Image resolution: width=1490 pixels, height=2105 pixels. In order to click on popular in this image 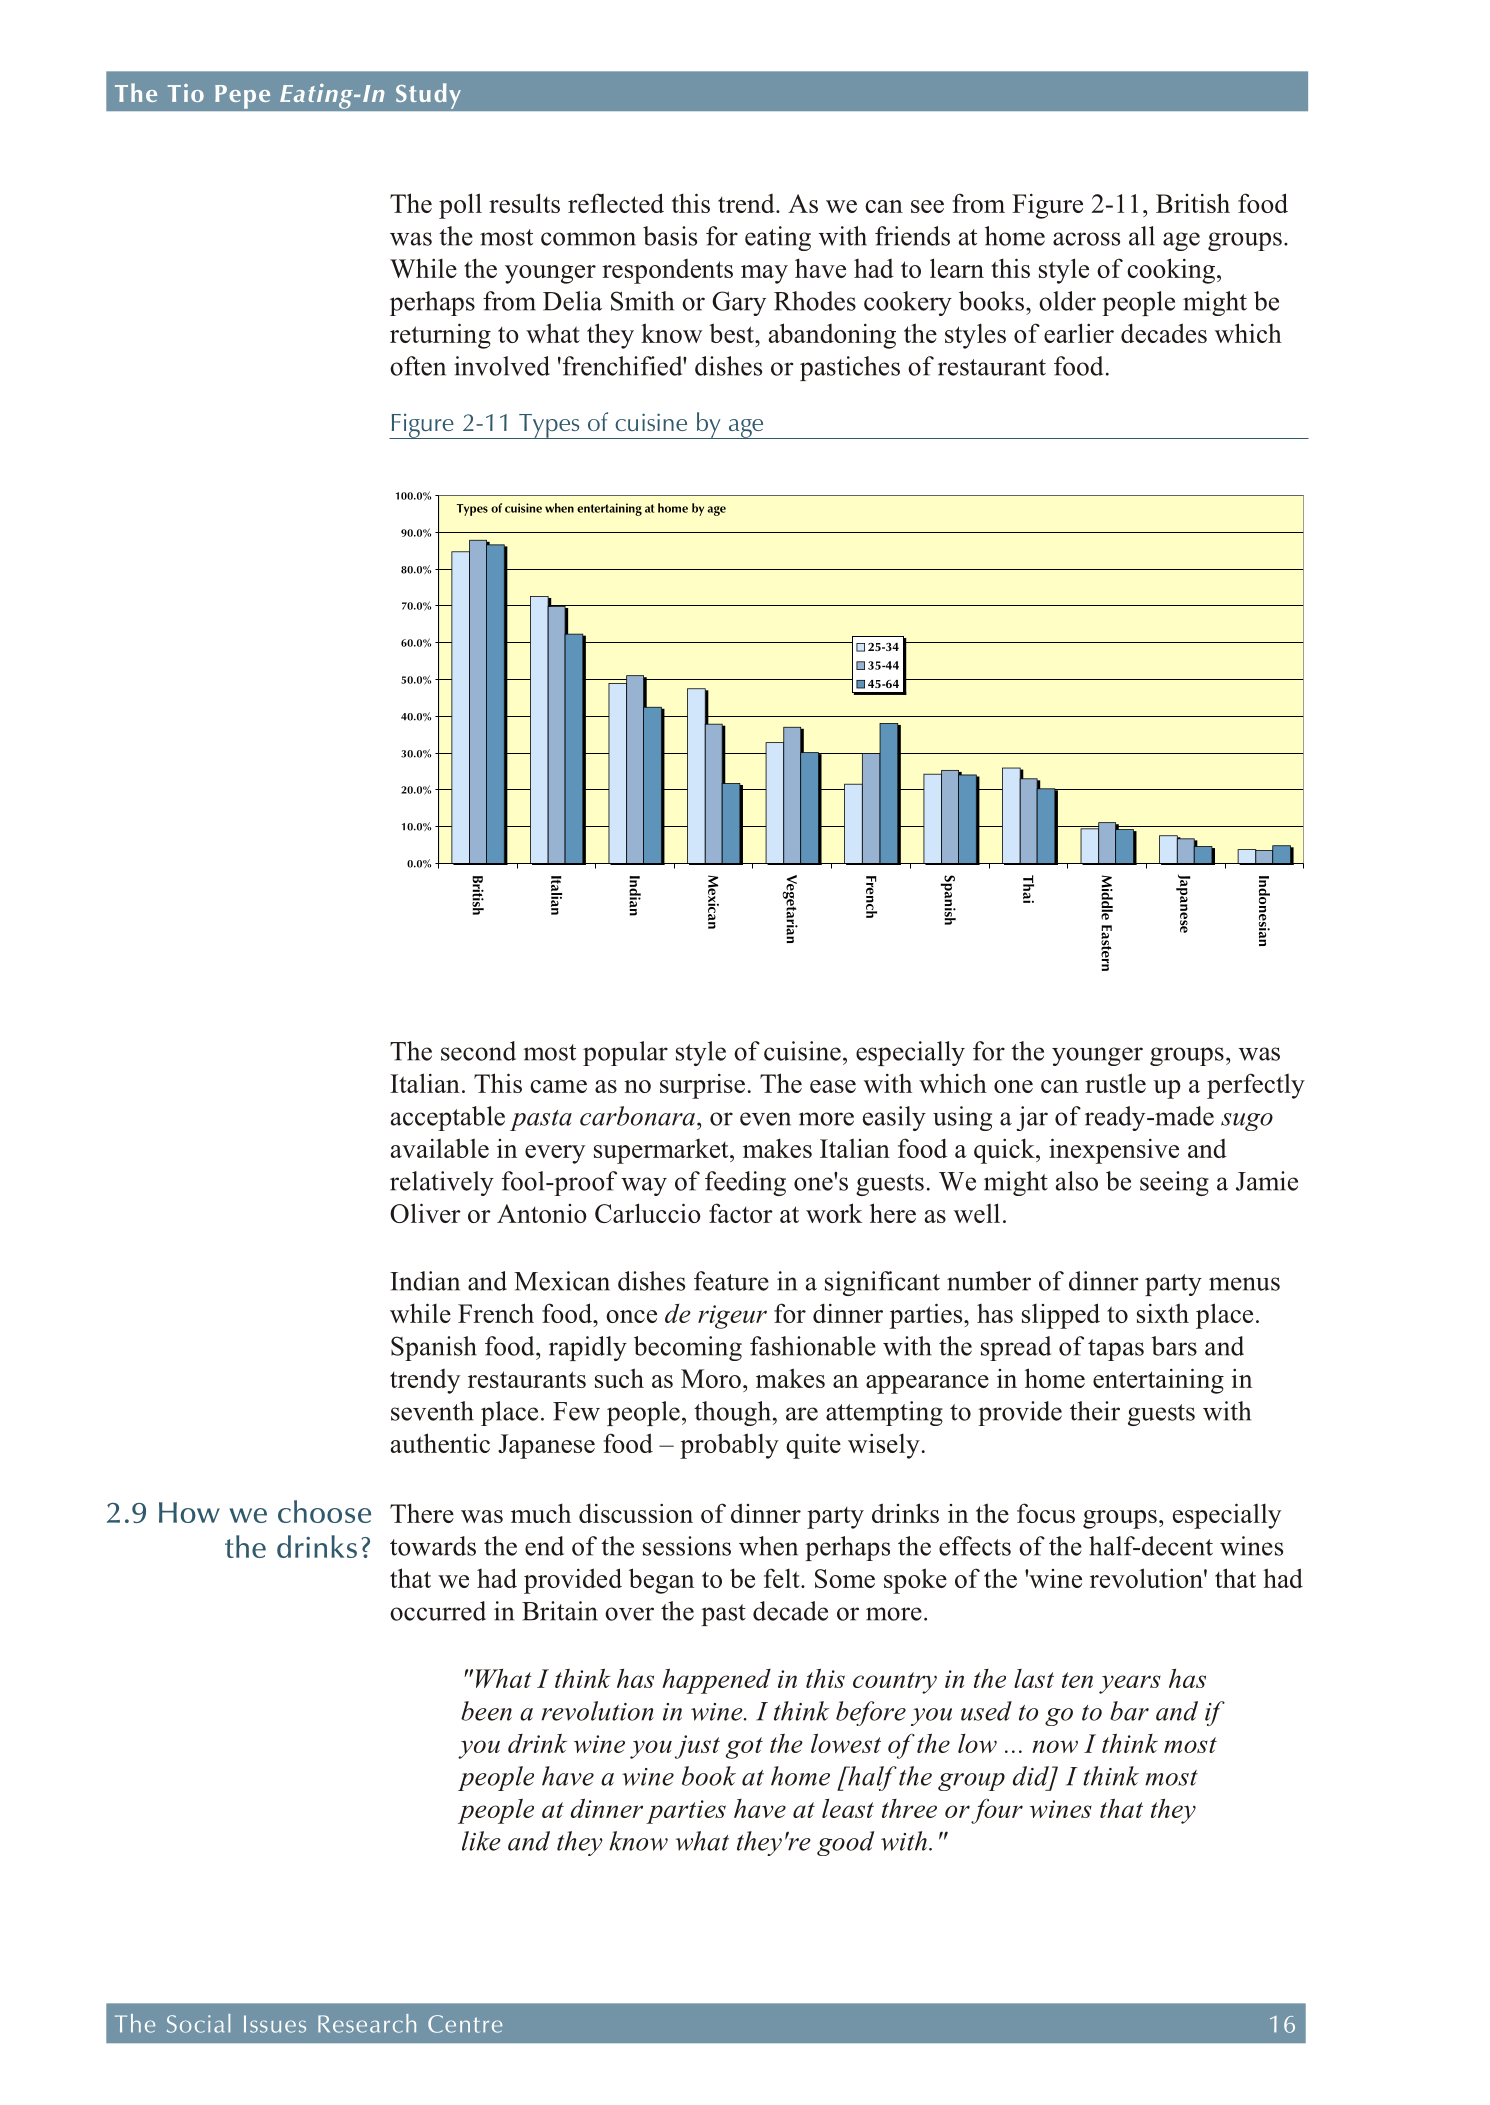, I will do `click(625, 1053)`.
